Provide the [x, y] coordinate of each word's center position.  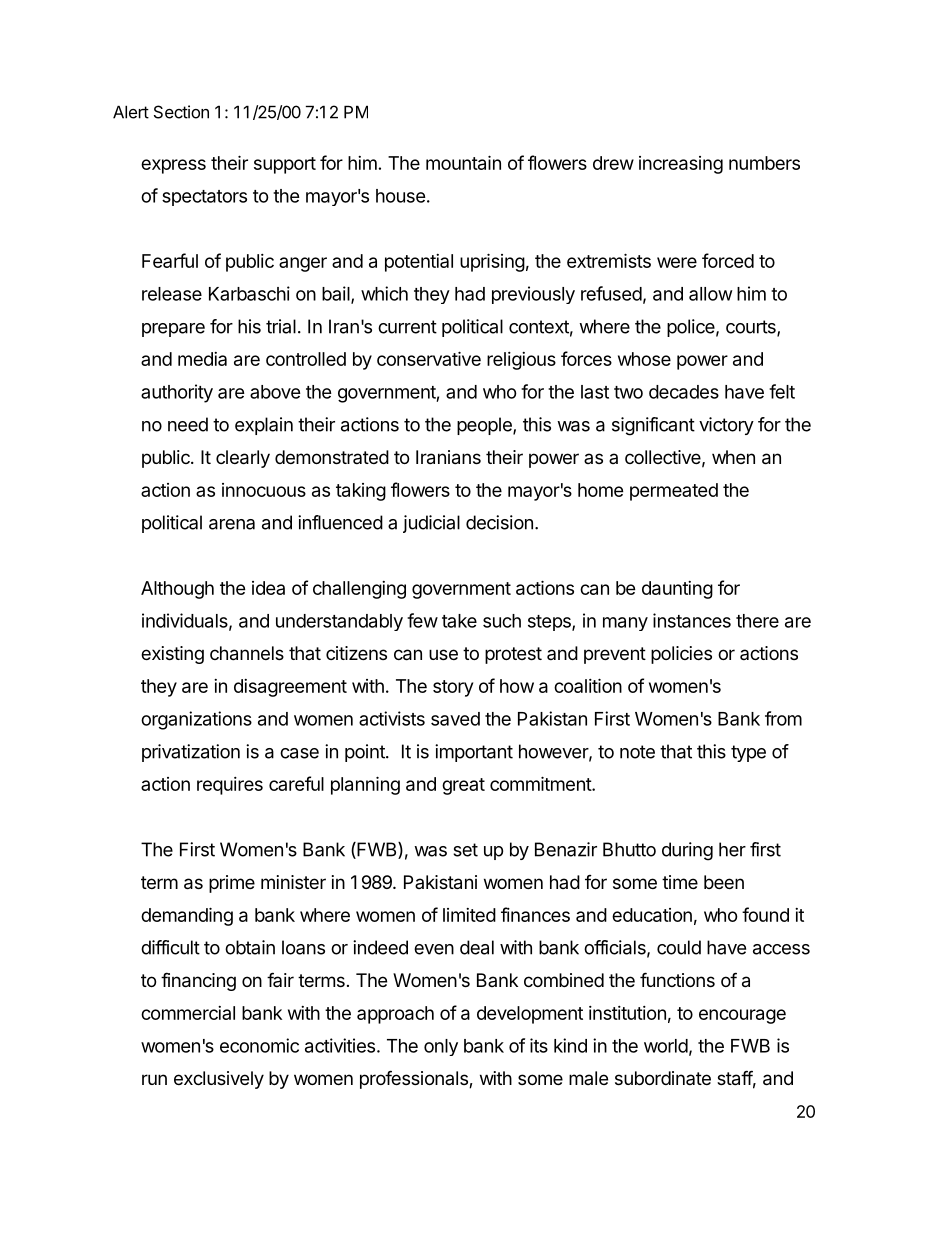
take [459, 621]
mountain [463, 162]
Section [181, 112]
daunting [677, 590]
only [441, 1047]
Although [177, 590]
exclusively [219, 1080]
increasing [681, 165]
